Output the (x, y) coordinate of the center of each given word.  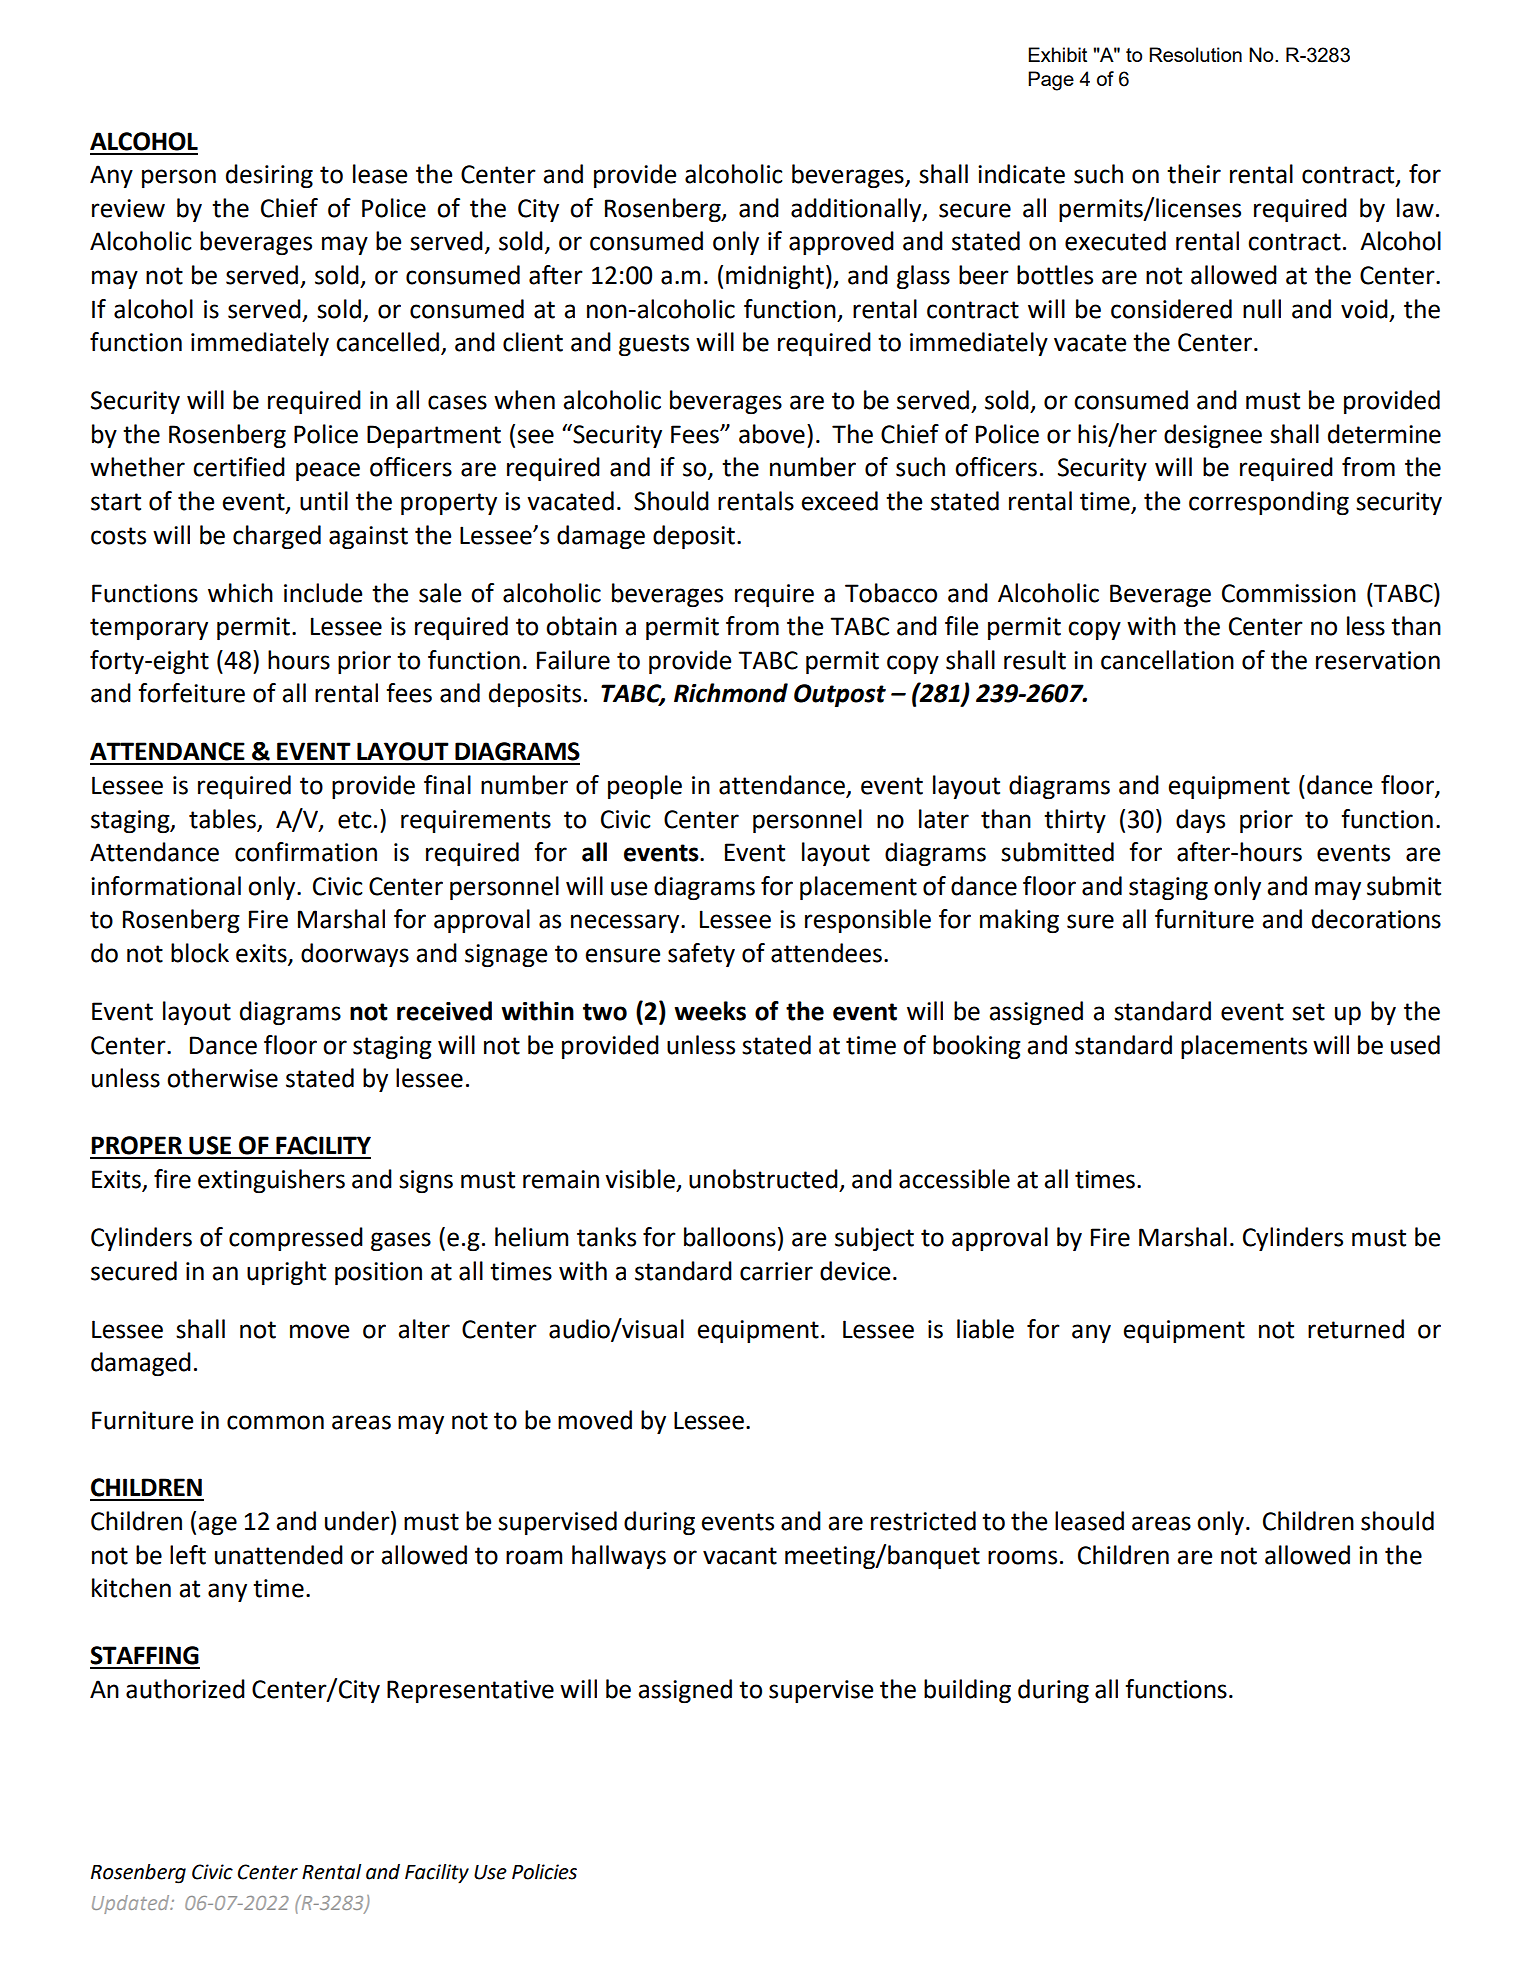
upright (286, 1273)
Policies (544, 1872)
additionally (857, 210)
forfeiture (191, 693)
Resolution (1195, 54)
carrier (776, 1271)
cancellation (1167, 660)
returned (1356, 1329)
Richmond (731, 693)
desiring (269, 176)
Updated (132, 1904)
